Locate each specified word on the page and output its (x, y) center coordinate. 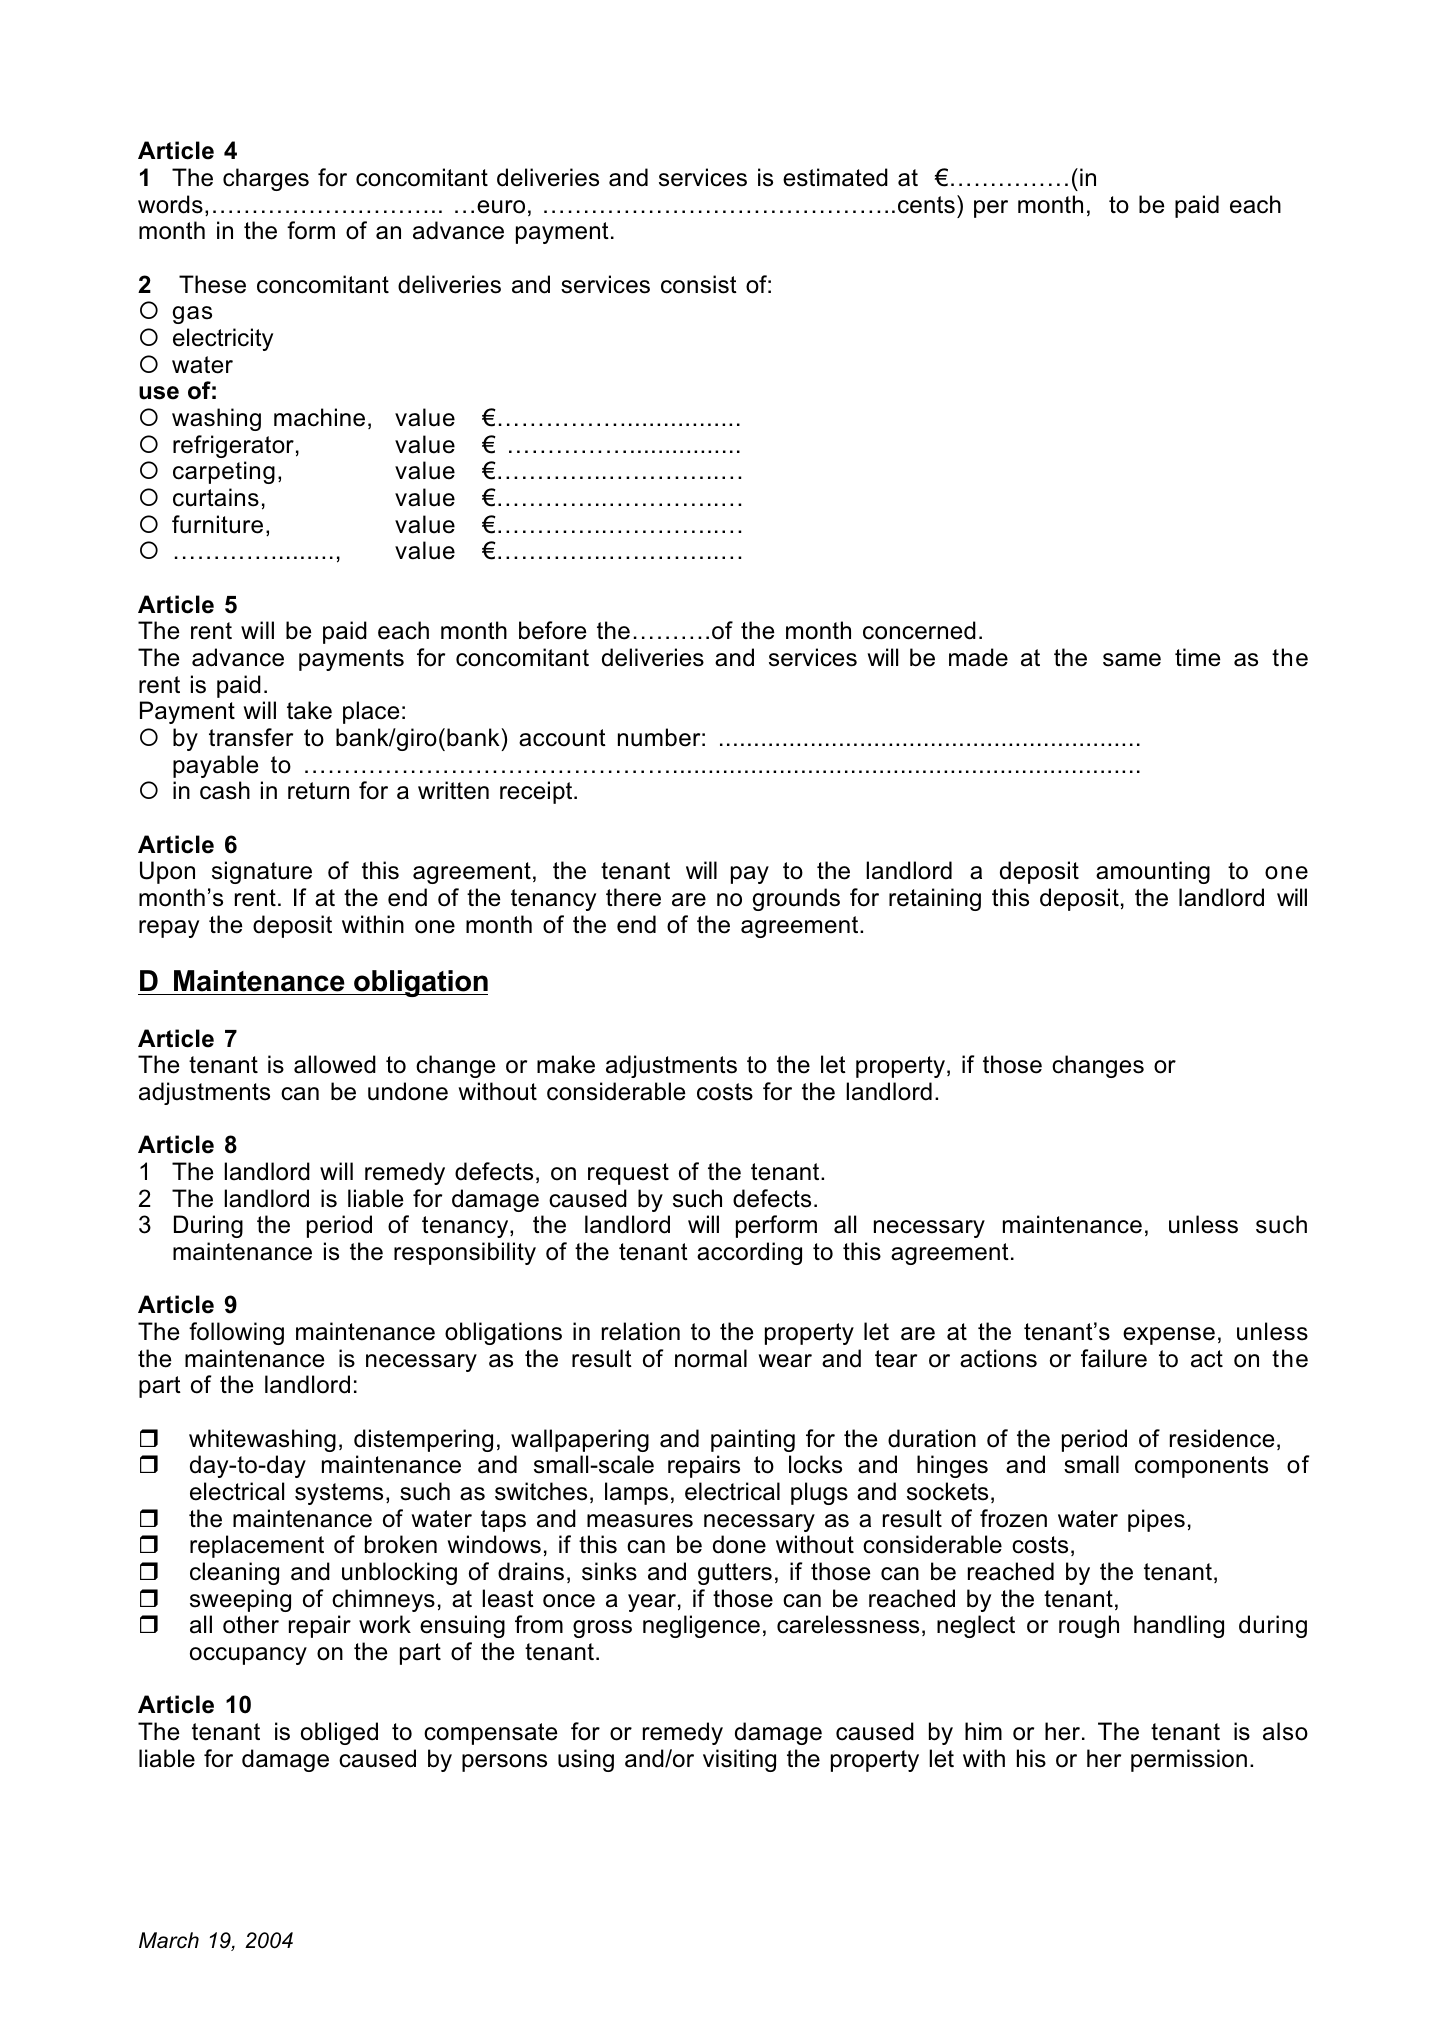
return (318, 791)
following (236, 1333)
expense (1169, 1336)
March (169, 1940)
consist (699, 284)
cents (926, 205)
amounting (1153, 872)
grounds (796, 899)
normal (711, 1358)
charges (266, 179)
